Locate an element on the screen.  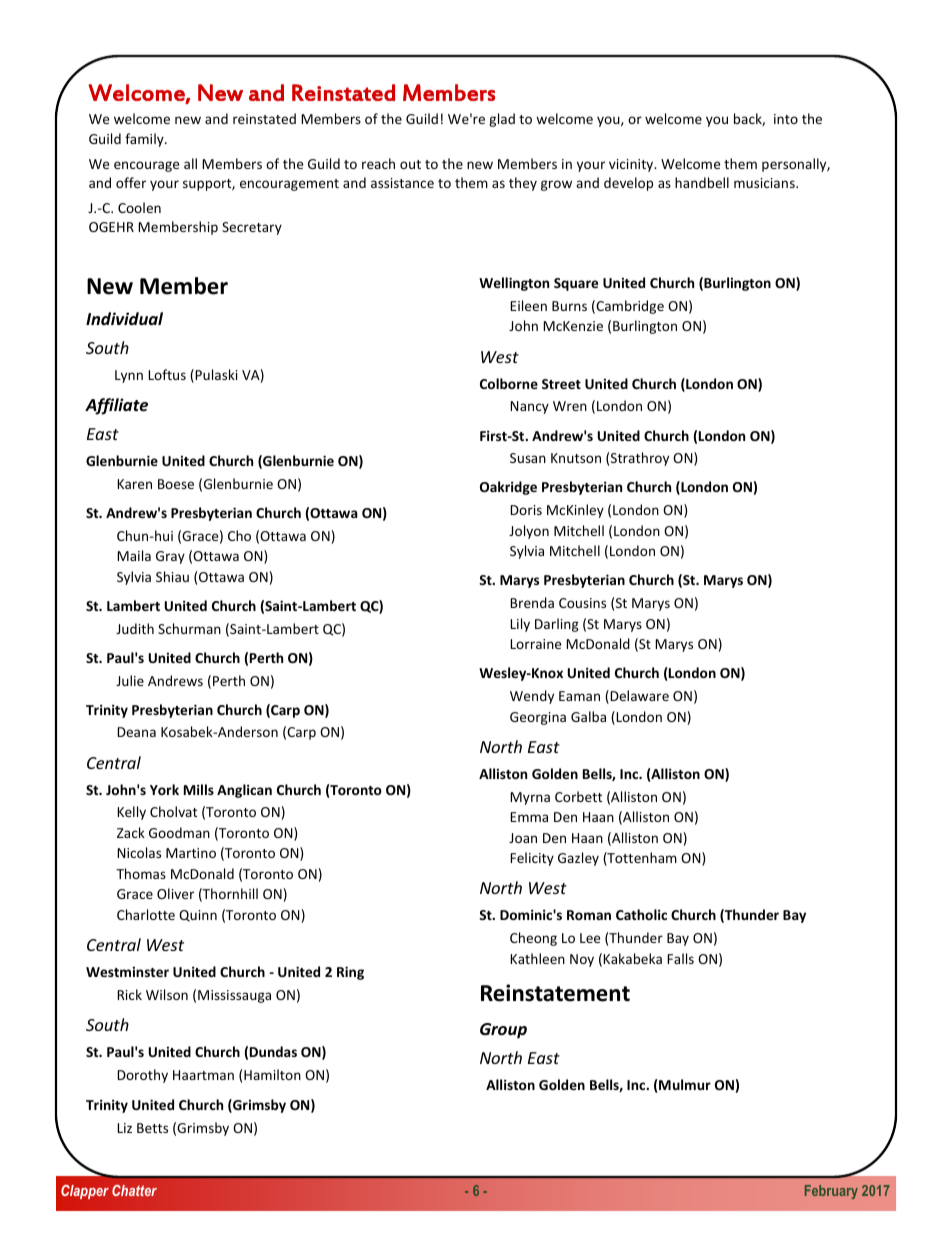
February is located at coordinates (831, 1192).
